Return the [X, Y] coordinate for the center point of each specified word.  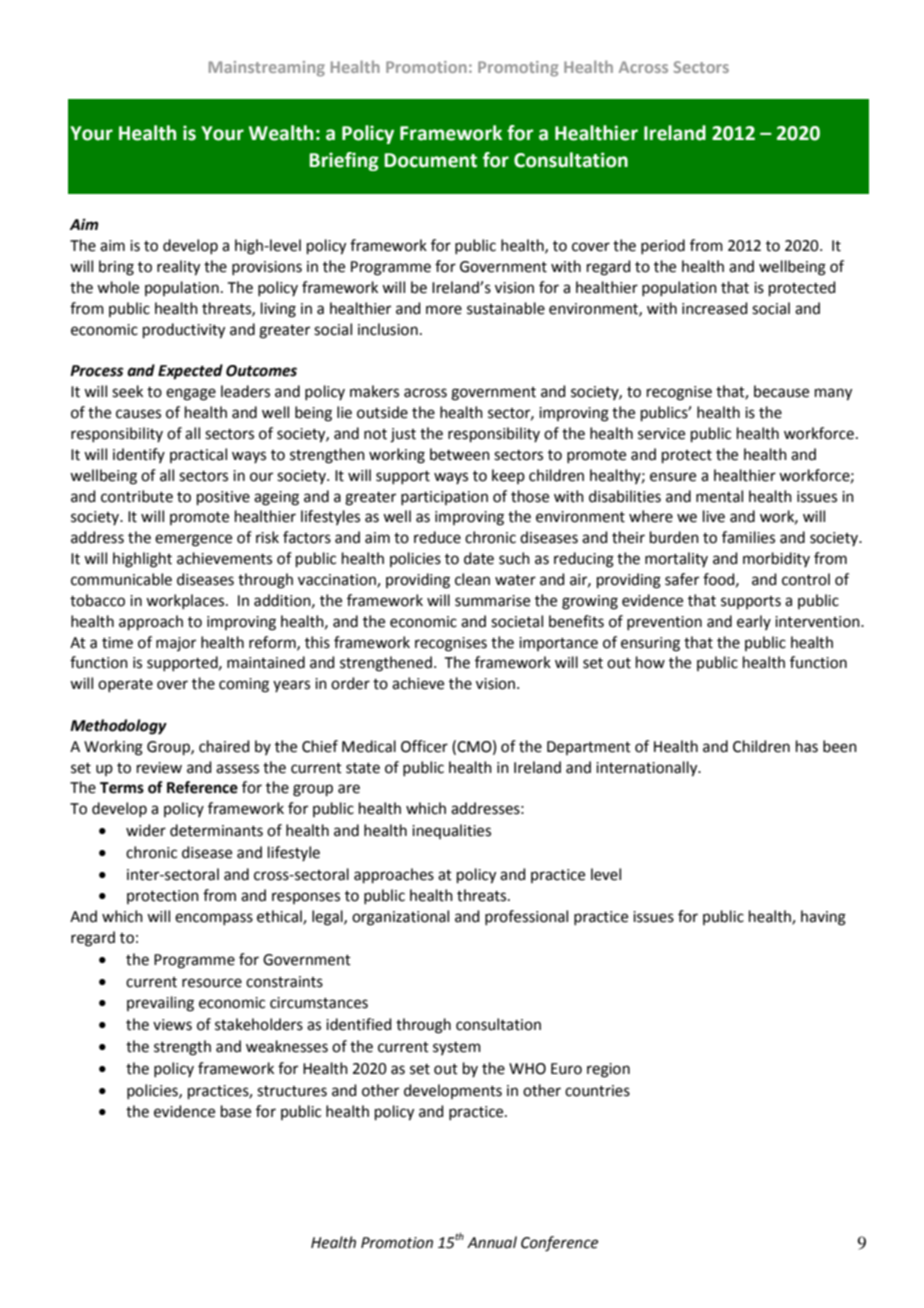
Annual [492, 1242]
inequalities [451, 831]
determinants [216, 830]
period [663, 246]
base [236, 1111]
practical [198, 455]
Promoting [518, 69]
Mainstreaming [267, 69]
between [460, 454]
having [823, 918]
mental [719, 496]
